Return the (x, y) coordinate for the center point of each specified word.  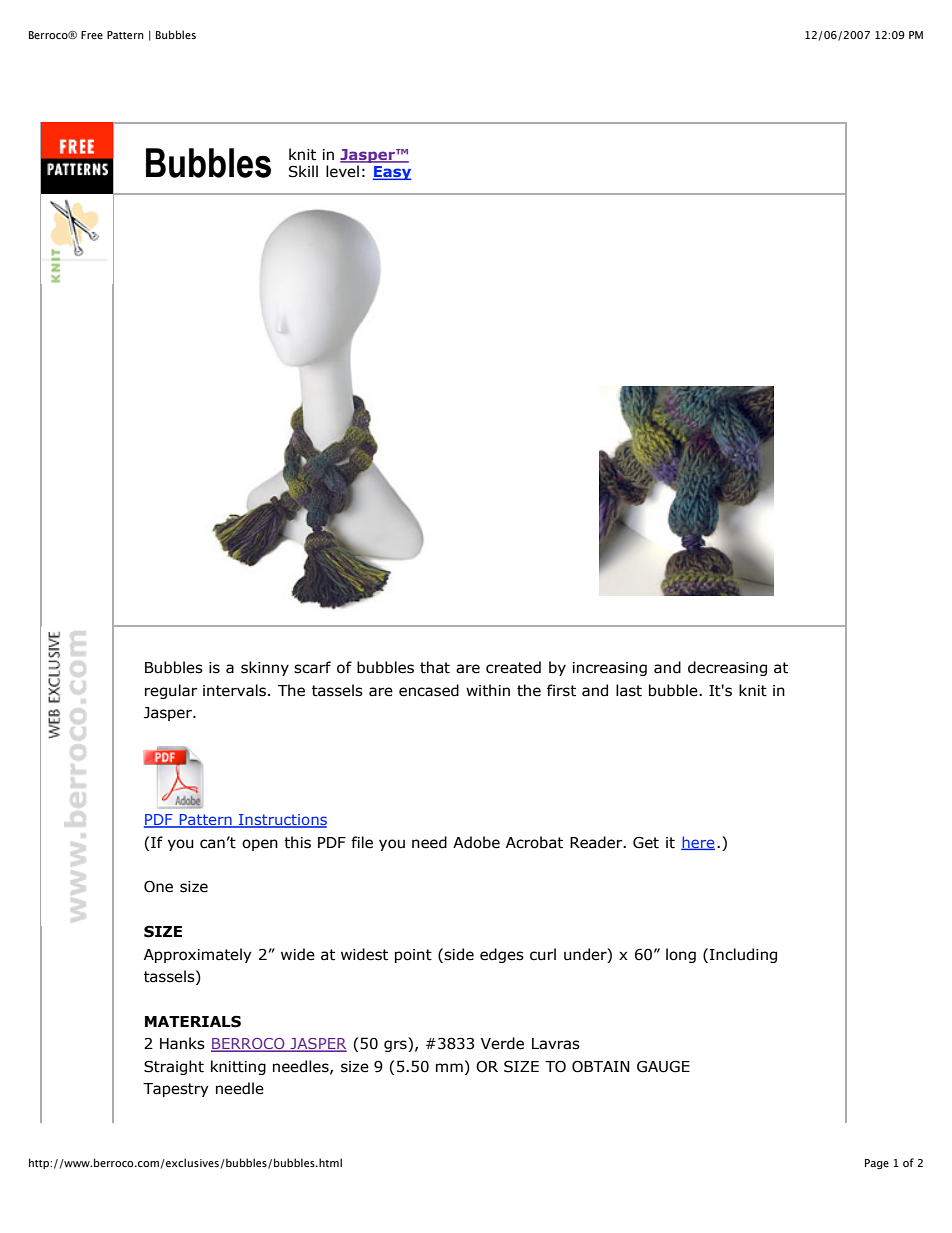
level (342, 171)
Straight (174, 1067)
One (158, 886)
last (629, 690)
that (435, 667)
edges (502, 955)
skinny (265, 668)
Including (743, 955)
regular (171, 691)
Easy (392, 173)
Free (92, 35)
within (488, 690)
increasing (610, 669)
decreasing (727, 668)
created (513, 667)
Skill (303, 171)
